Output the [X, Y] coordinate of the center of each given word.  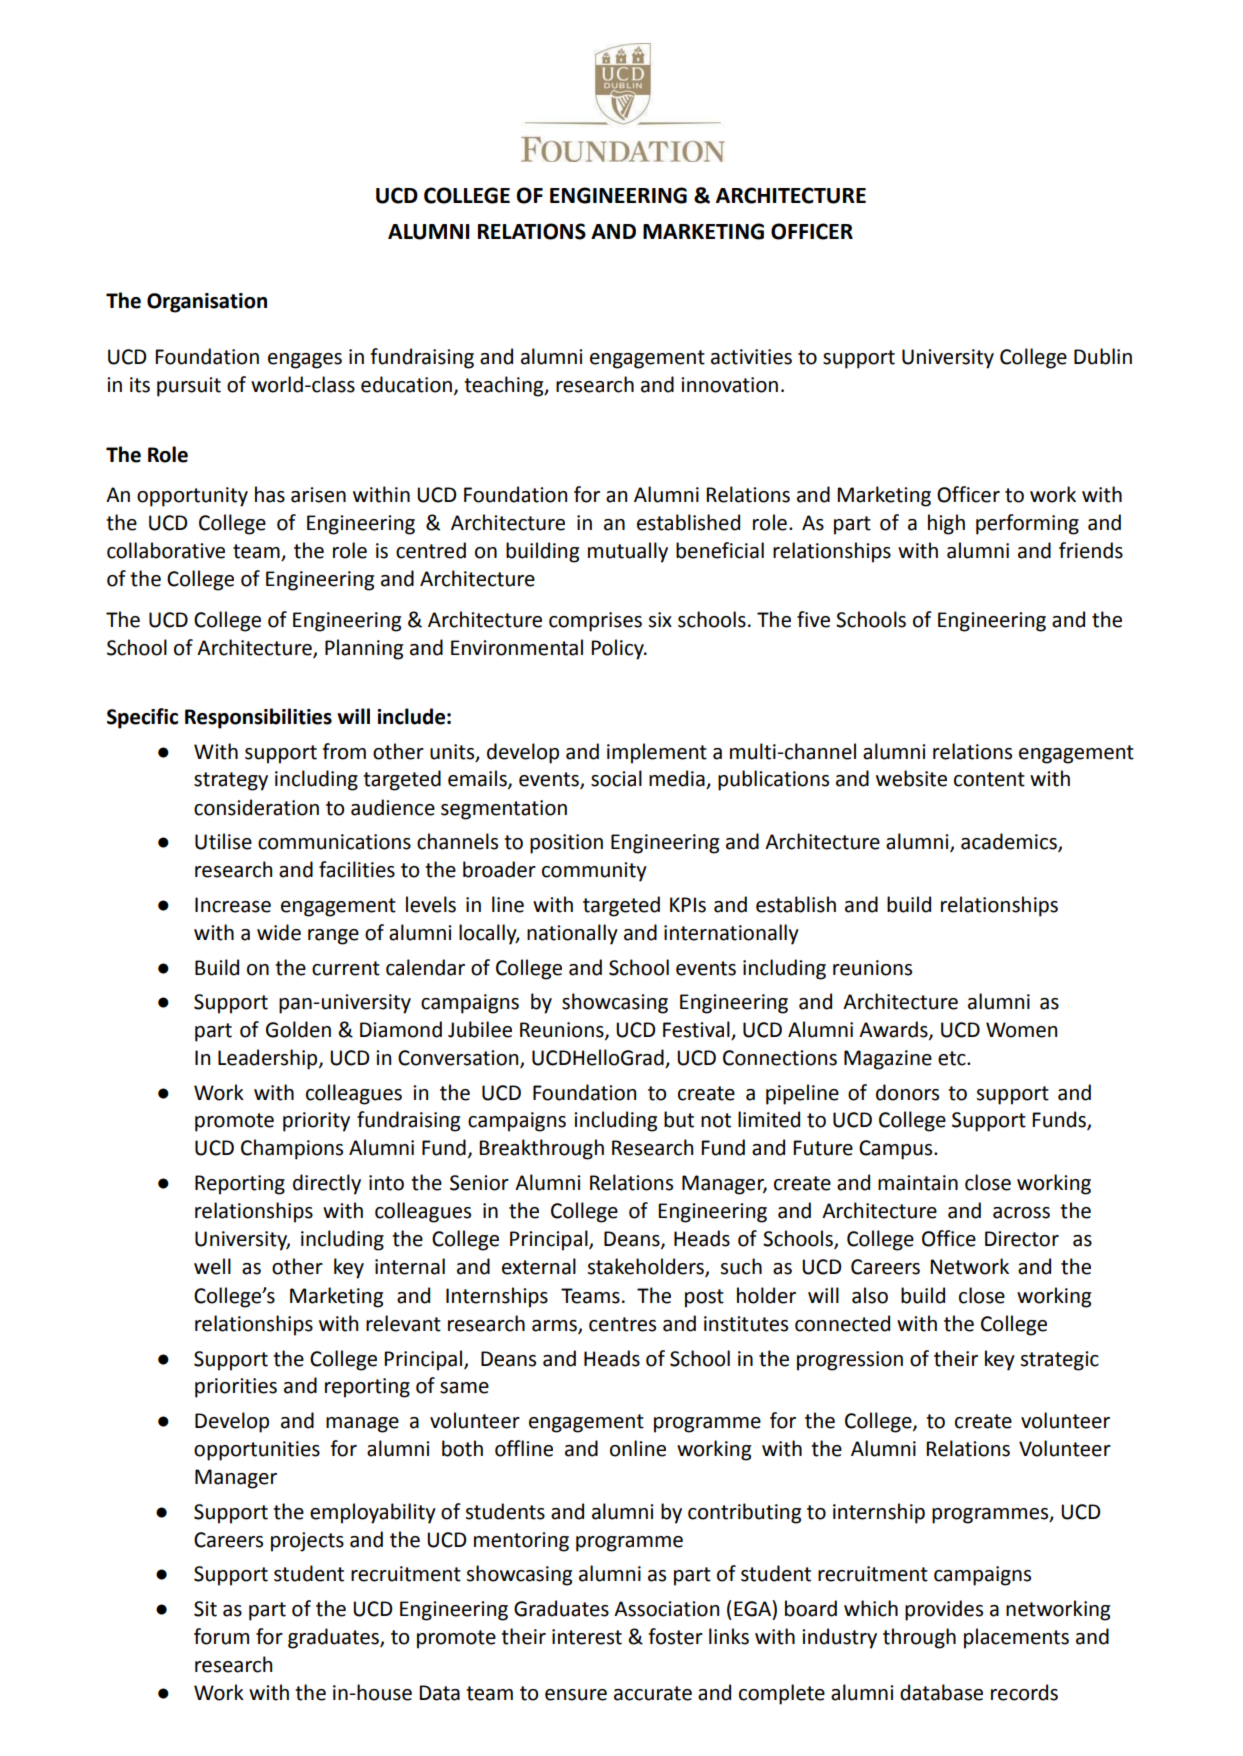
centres [622, 1324]
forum [221, 1636]
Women [1021, 1030]
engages [305, 361]
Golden [298, 1029]
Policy [618, 649]
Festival [696, 1029]
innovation [729, 385]
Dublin [1103, 356]
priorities [236, 1388]
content [989, 779]
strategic [1060, 1361]
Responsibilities [258, 718]
